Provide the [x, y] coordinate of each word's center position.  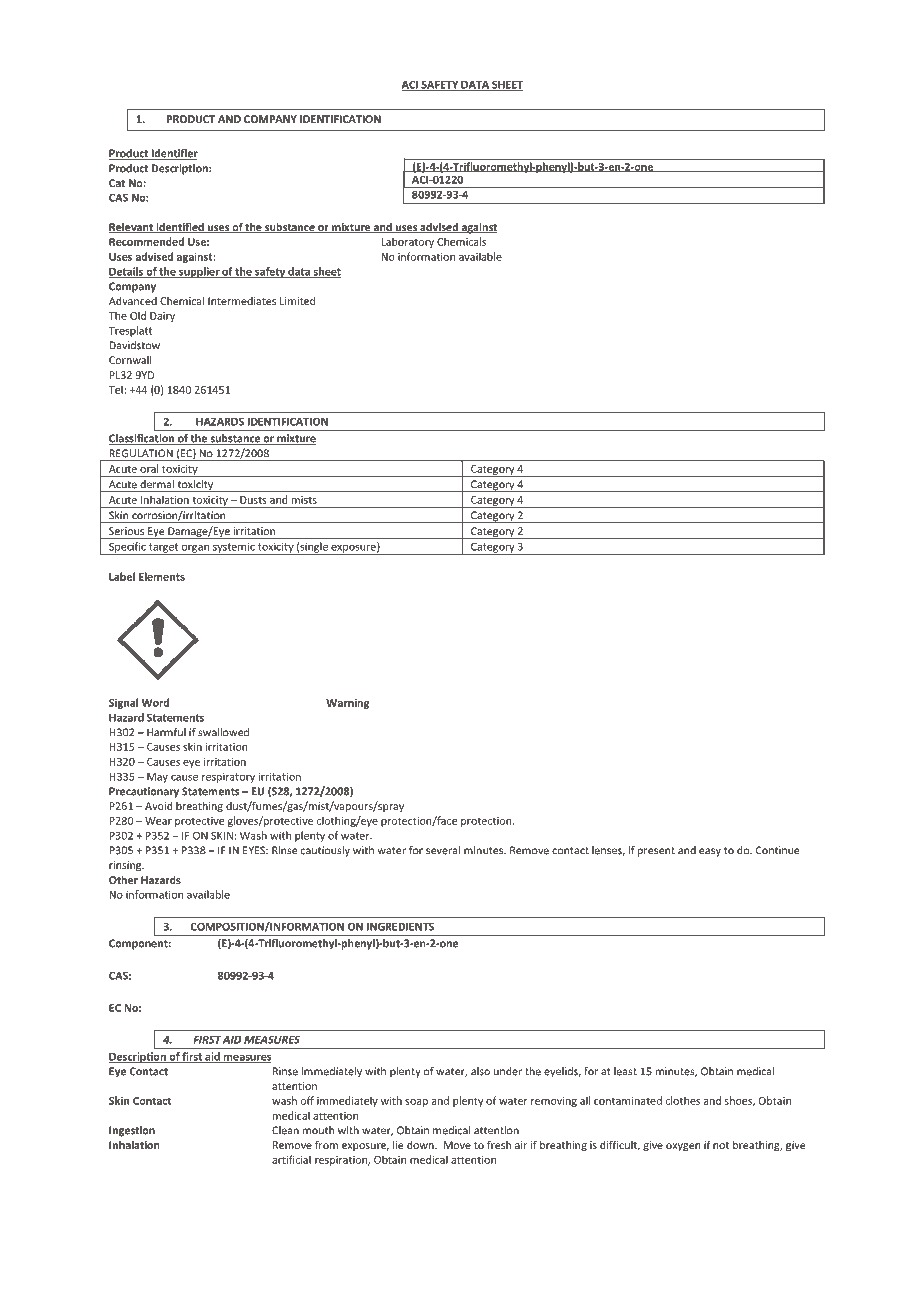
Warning [348, 703]
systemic [234, 548]
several [443, 850]
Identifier [173, 154]
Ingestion [132, 1131]
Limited [297, 300]
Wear [158, 821]
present [656, 852]
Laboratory [407, 242]
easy [710, 852]
